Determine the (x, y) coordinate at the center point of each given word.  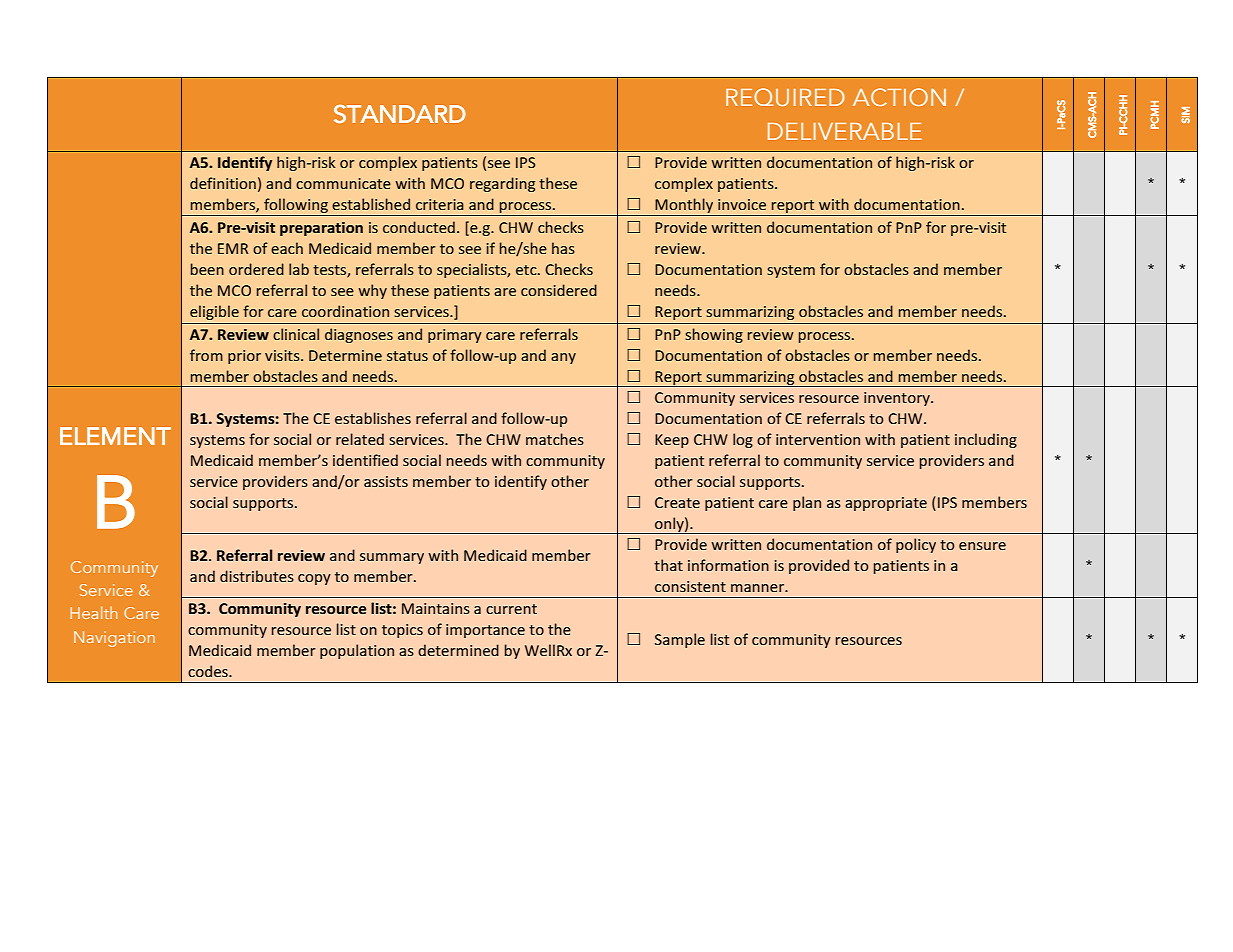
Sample (680, 640)
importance (485, 631)
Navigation (114, 639)
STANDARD (400, 114)
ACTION (899, 97)
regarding (502, 184)
